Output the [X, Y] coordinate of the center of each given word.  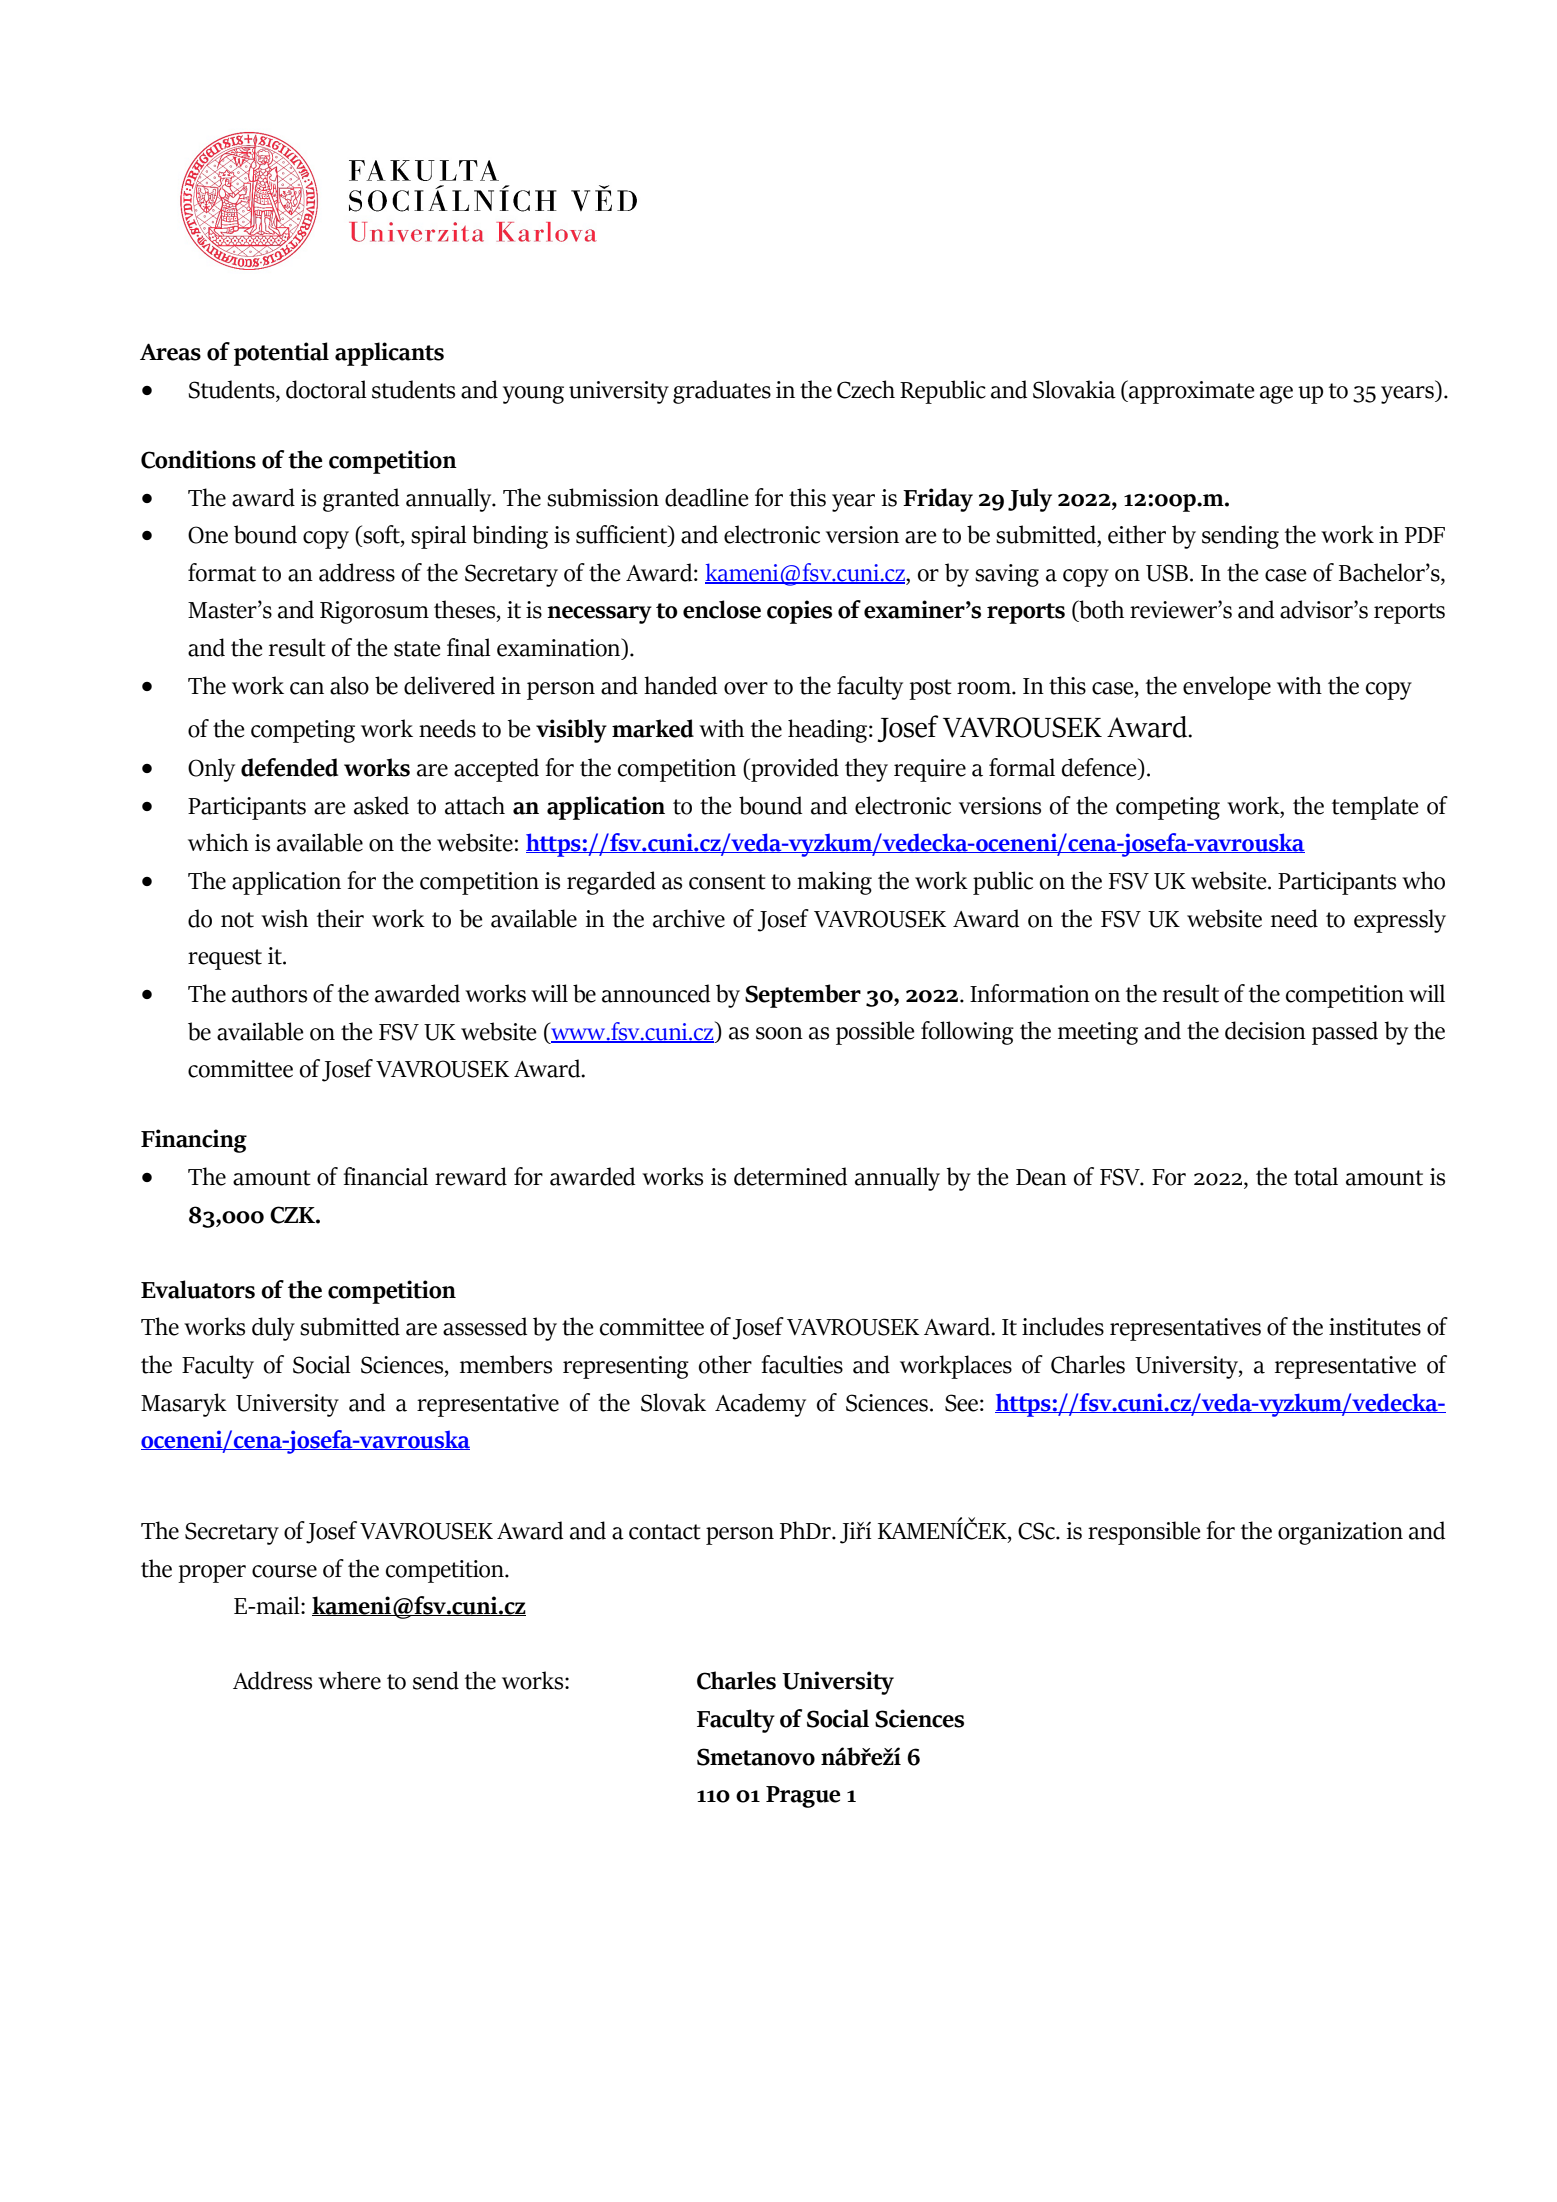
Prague [803, 1797]
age [1276, 395]
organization [1340, 1533]
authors [269, 993]
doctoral [326, 389]
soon [779, 1033]
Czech [866, 389]
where [349, 1680]
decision [1265, 1030]
